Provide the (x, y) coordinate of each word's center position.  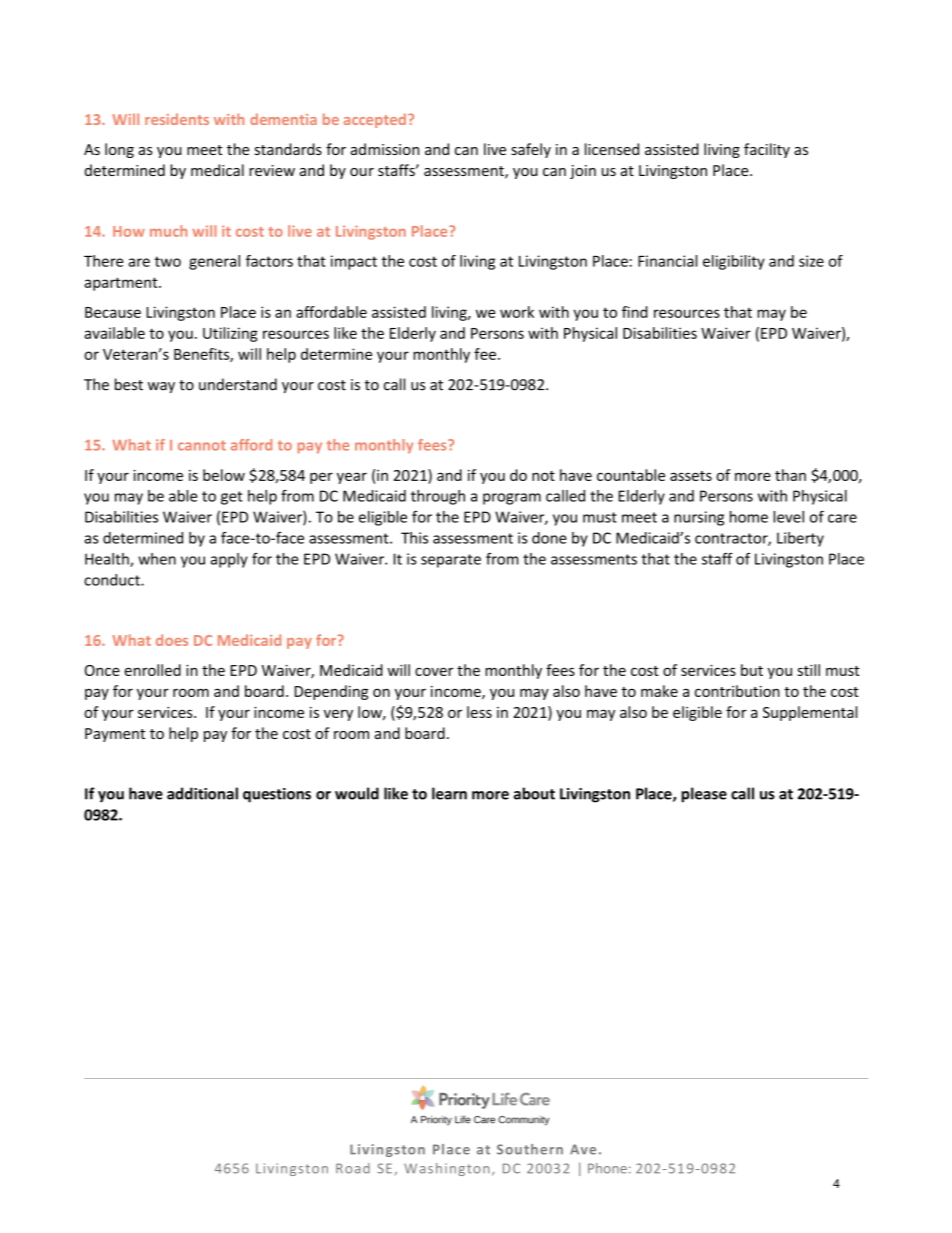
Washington (446, 1169)
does (172, 640)
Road (353, 1168)
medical (217, 170)
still (808, 670)
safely (531, 150)
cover (434, 671)
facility (767, 150)
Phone (607, 1168)
